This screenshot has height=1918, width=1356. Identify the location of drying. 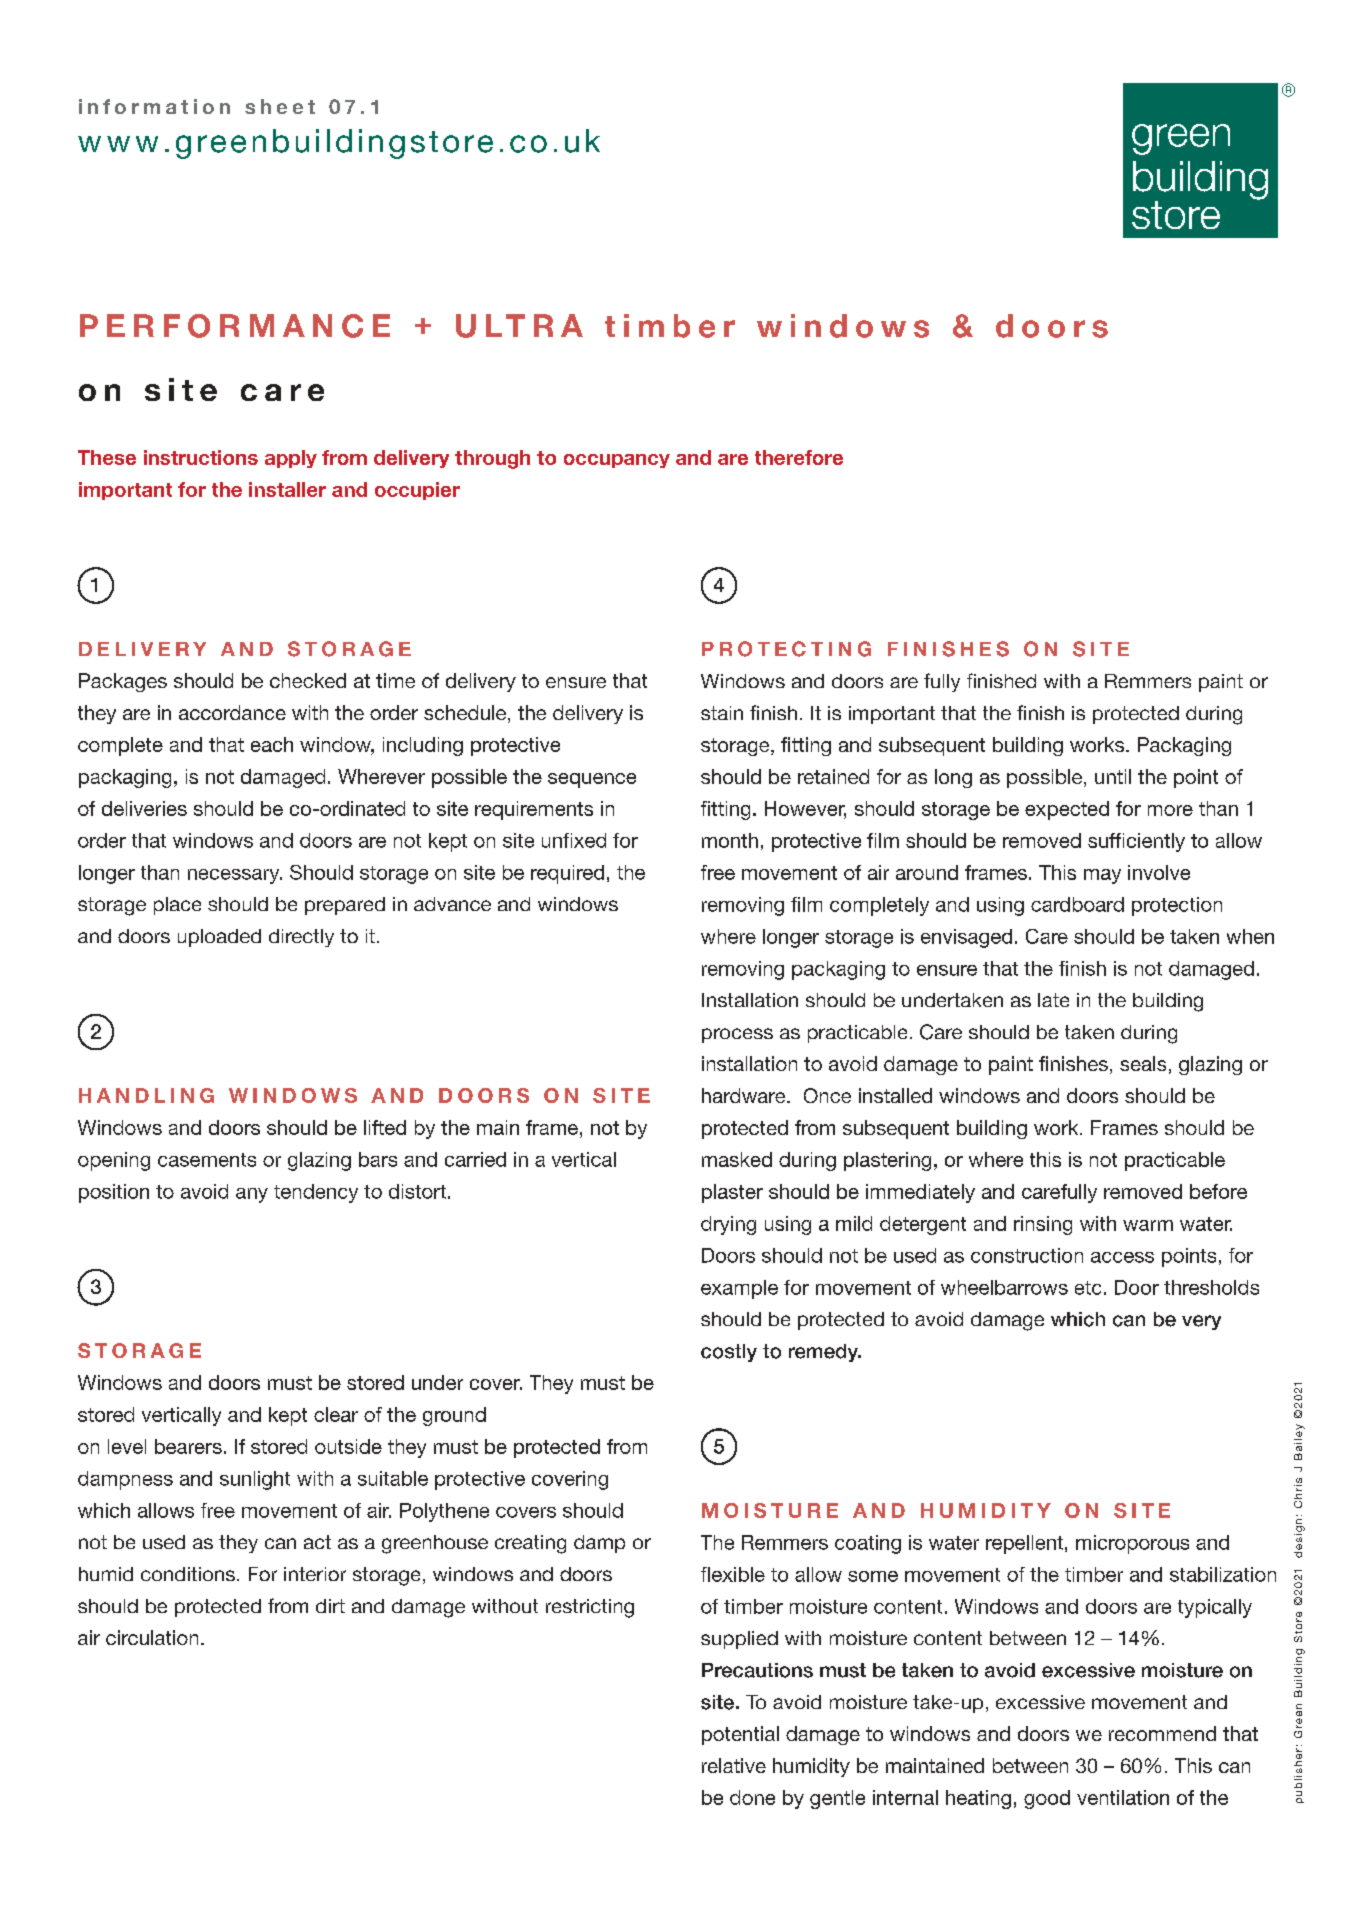
(728, 1225).
